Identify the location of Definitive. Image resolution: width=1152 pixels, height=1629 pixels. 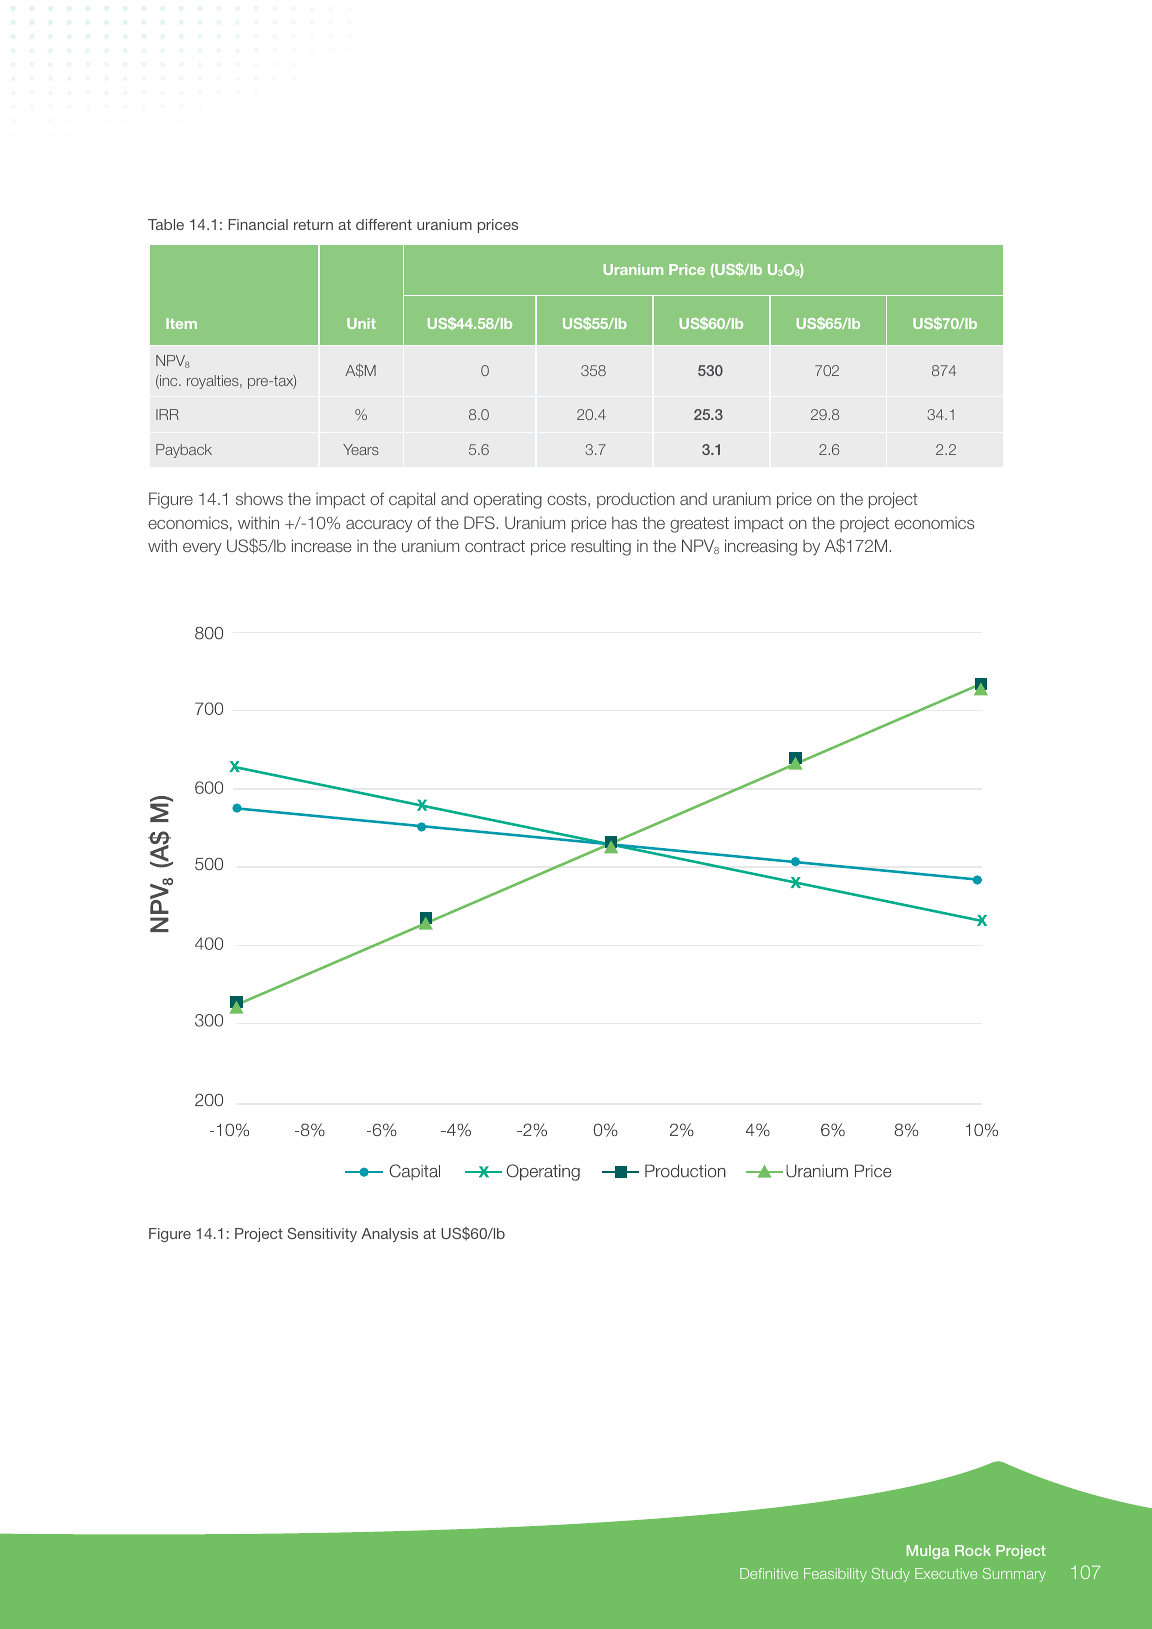
(769, 1573).
